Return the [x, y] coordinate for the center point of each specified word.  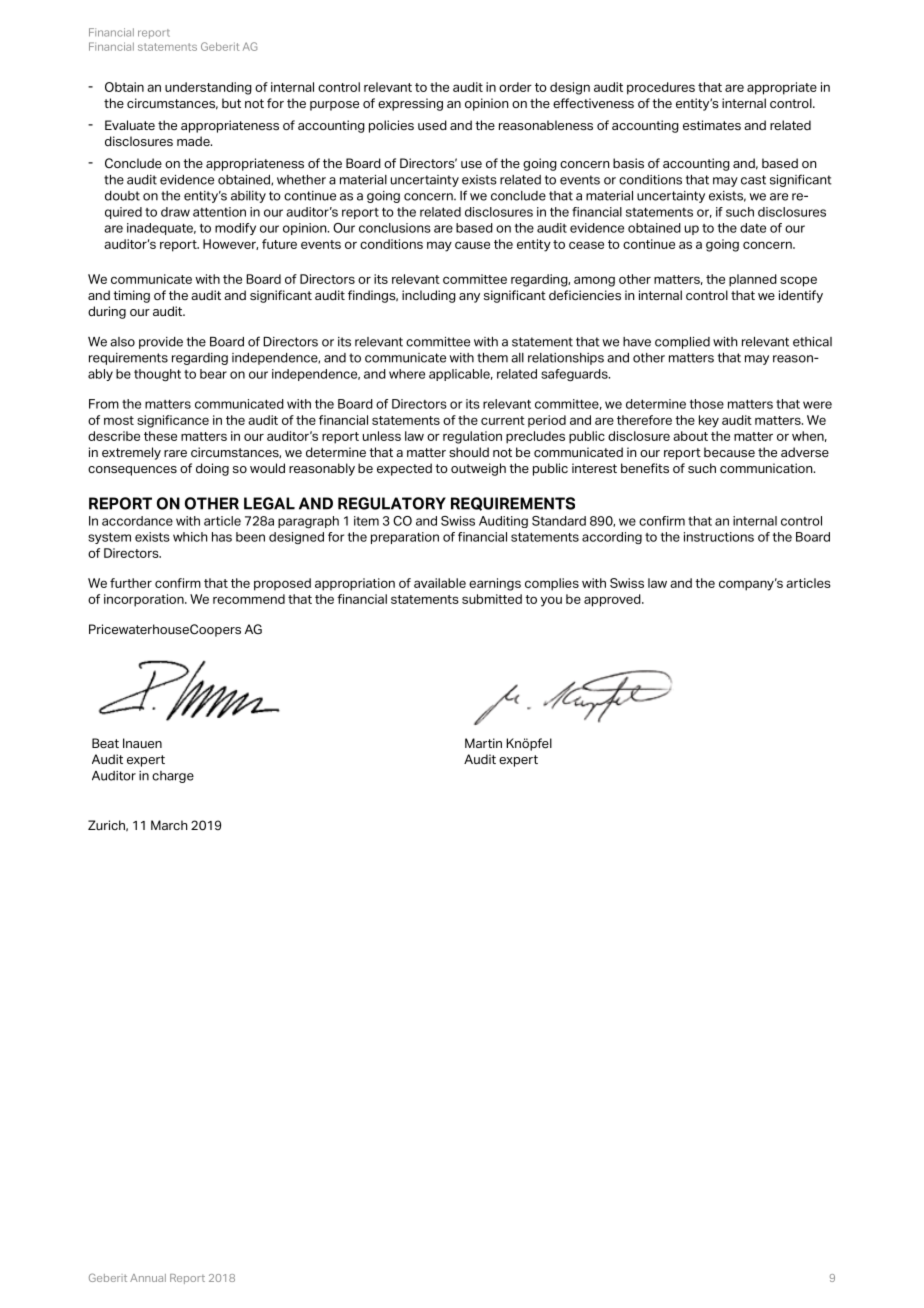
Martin [483, 743]
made [194, 141]
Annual [148, 1278]
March [169, 825]
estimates [712, 125]
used [432, 125]
